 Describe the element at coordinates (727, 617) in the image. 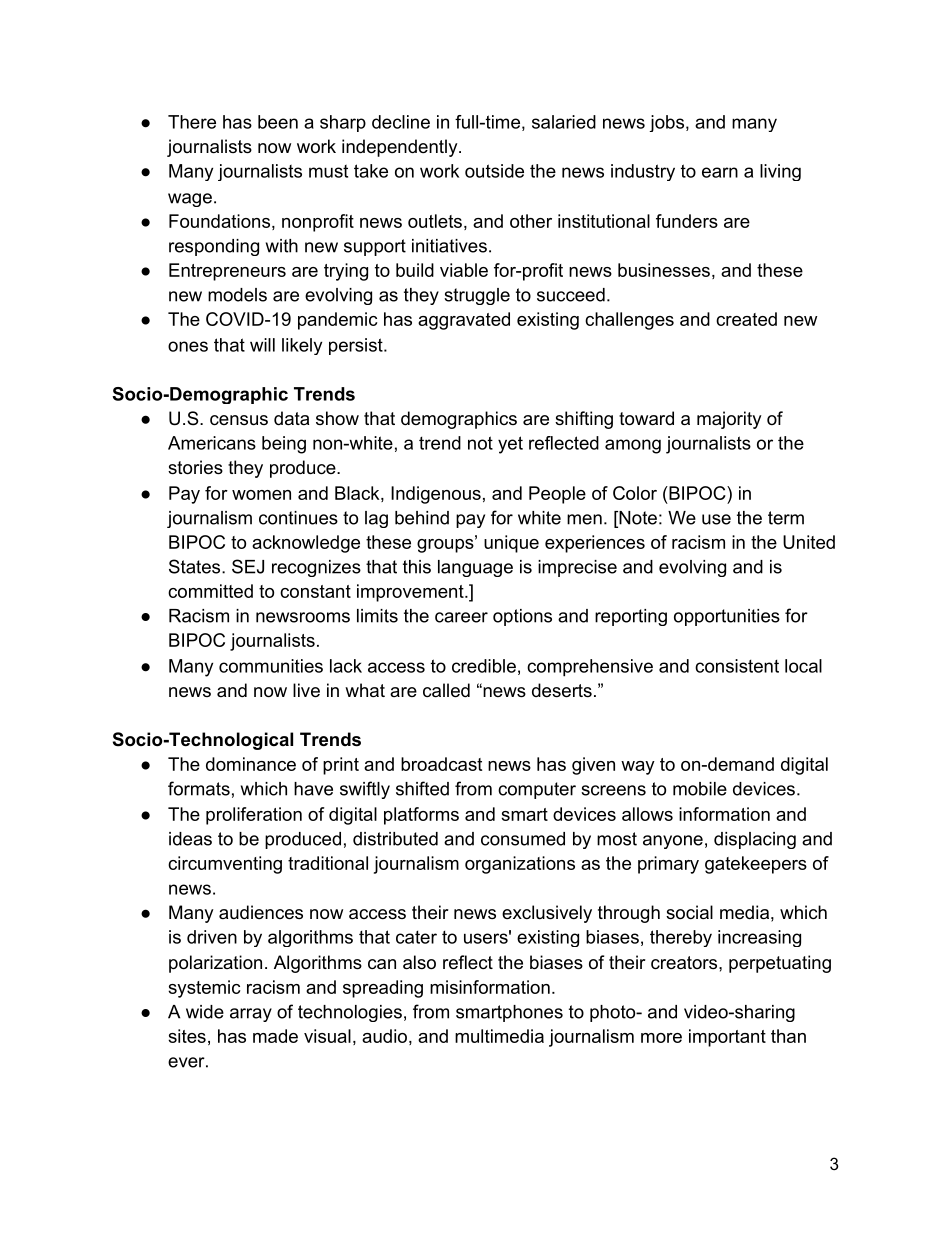

I see `opportunities` at that location.
